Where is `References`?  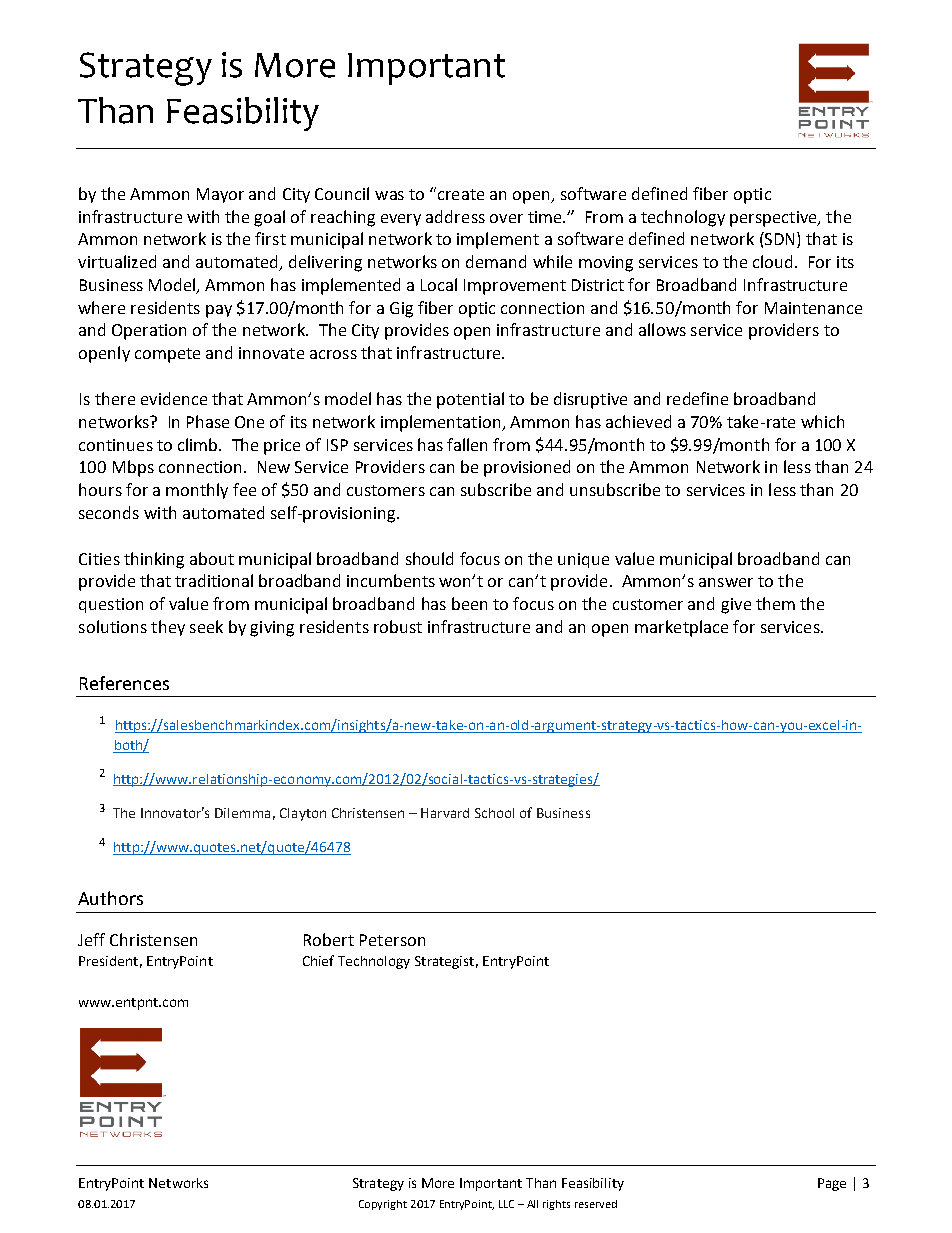
References is located at coordinates (124, 683).
